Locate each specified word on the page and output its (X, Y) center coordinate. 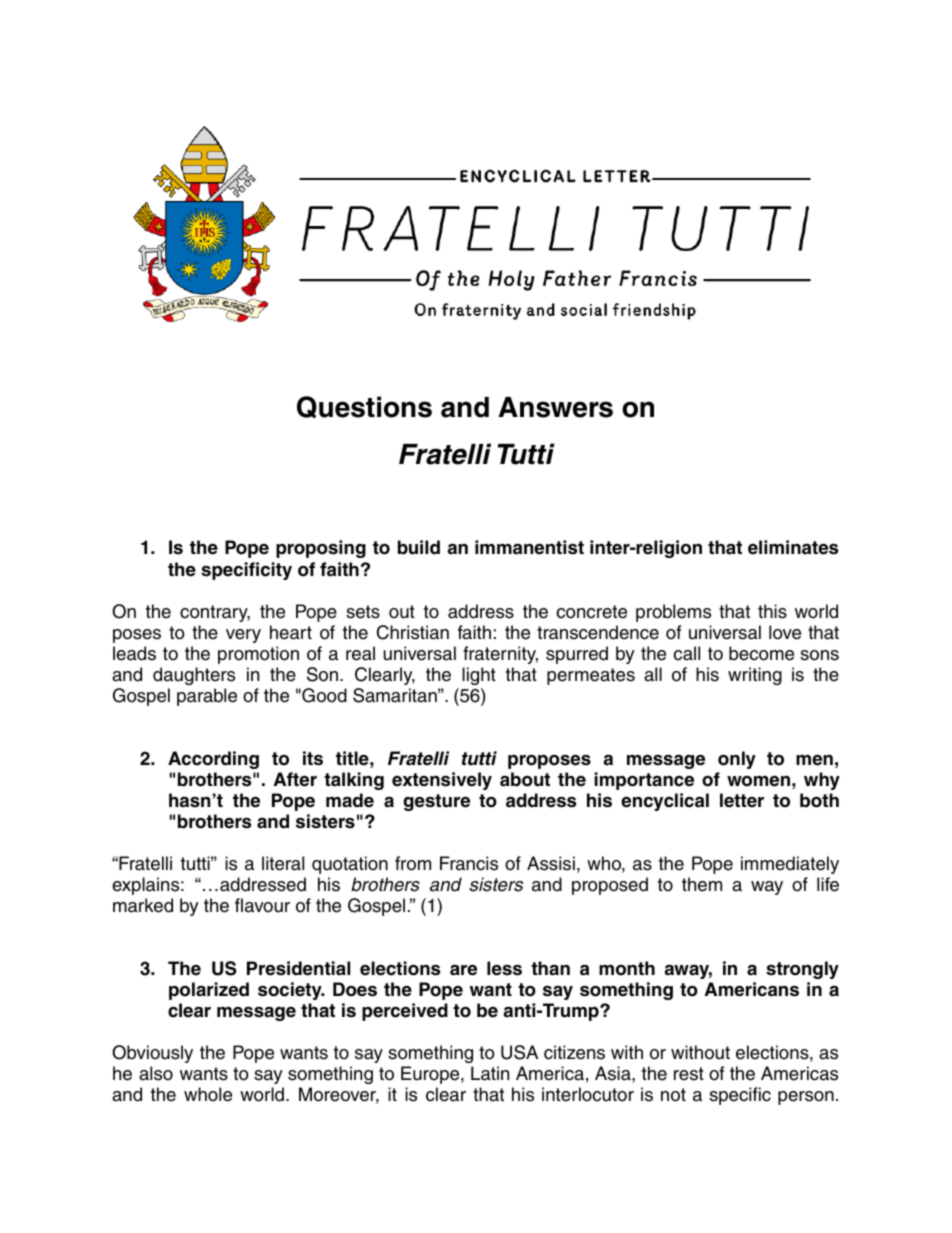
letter (742, 800)
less (504, 968)
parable (207, 697)
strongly (802, 970)
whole (208, 1094)
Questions (364, 407)
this (772, 611)
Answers (555, 407)
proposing (321, 549)
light (479, 676)
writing (755, 676)
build (419, 547)
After (295, 779)
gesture (436, 802)
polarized (209, 991)
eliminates (793, 547)
